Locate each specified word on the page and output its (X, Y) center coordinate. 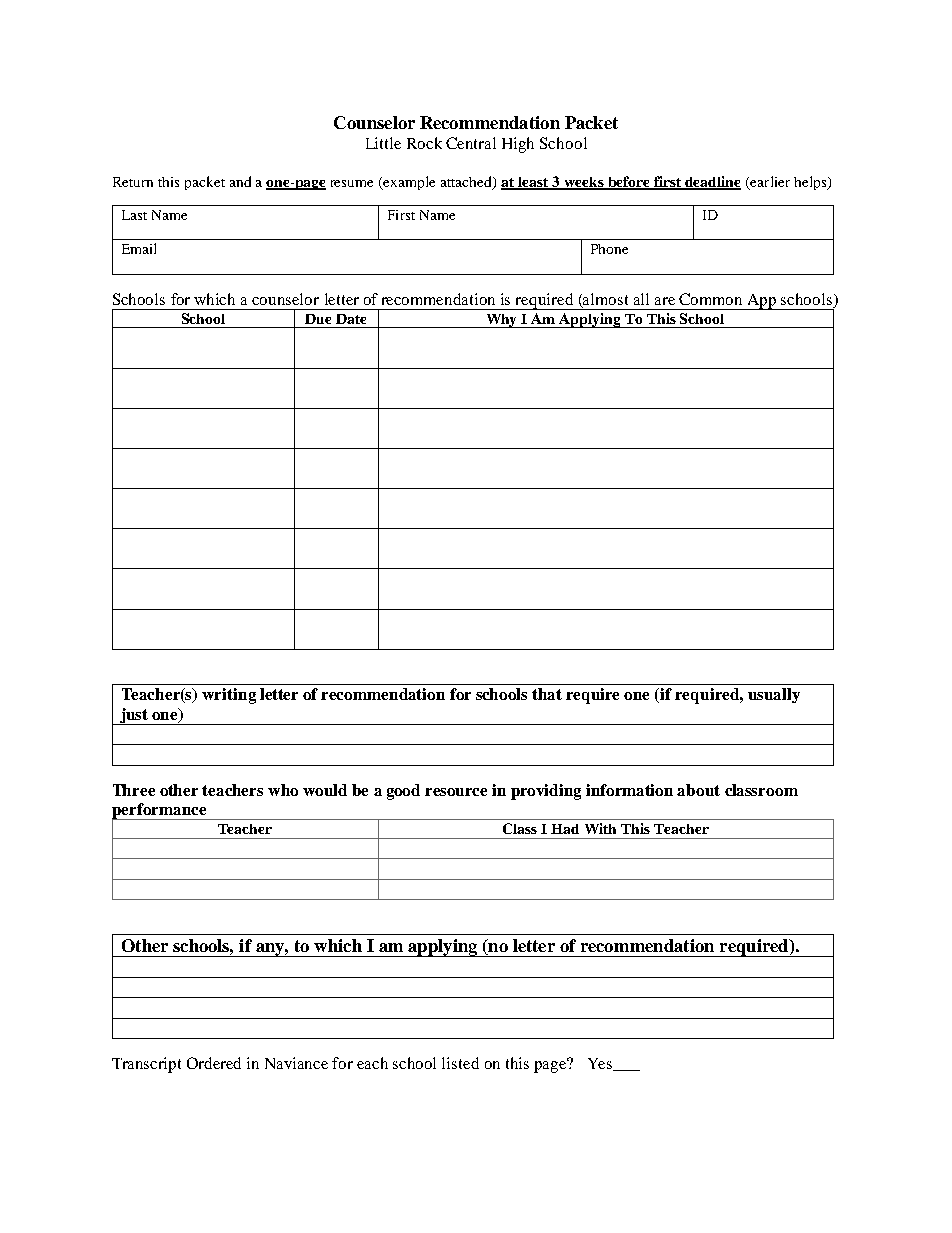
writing (229, 696)
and (240, 181)
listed (460, 1063)
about (698, 790)
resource (456, 792)
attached (467, 183)
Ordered (214, 1063)
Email (139, 248)
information (629, 790)
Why (502, 321)
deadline (712, 183)
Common (710, 299)
